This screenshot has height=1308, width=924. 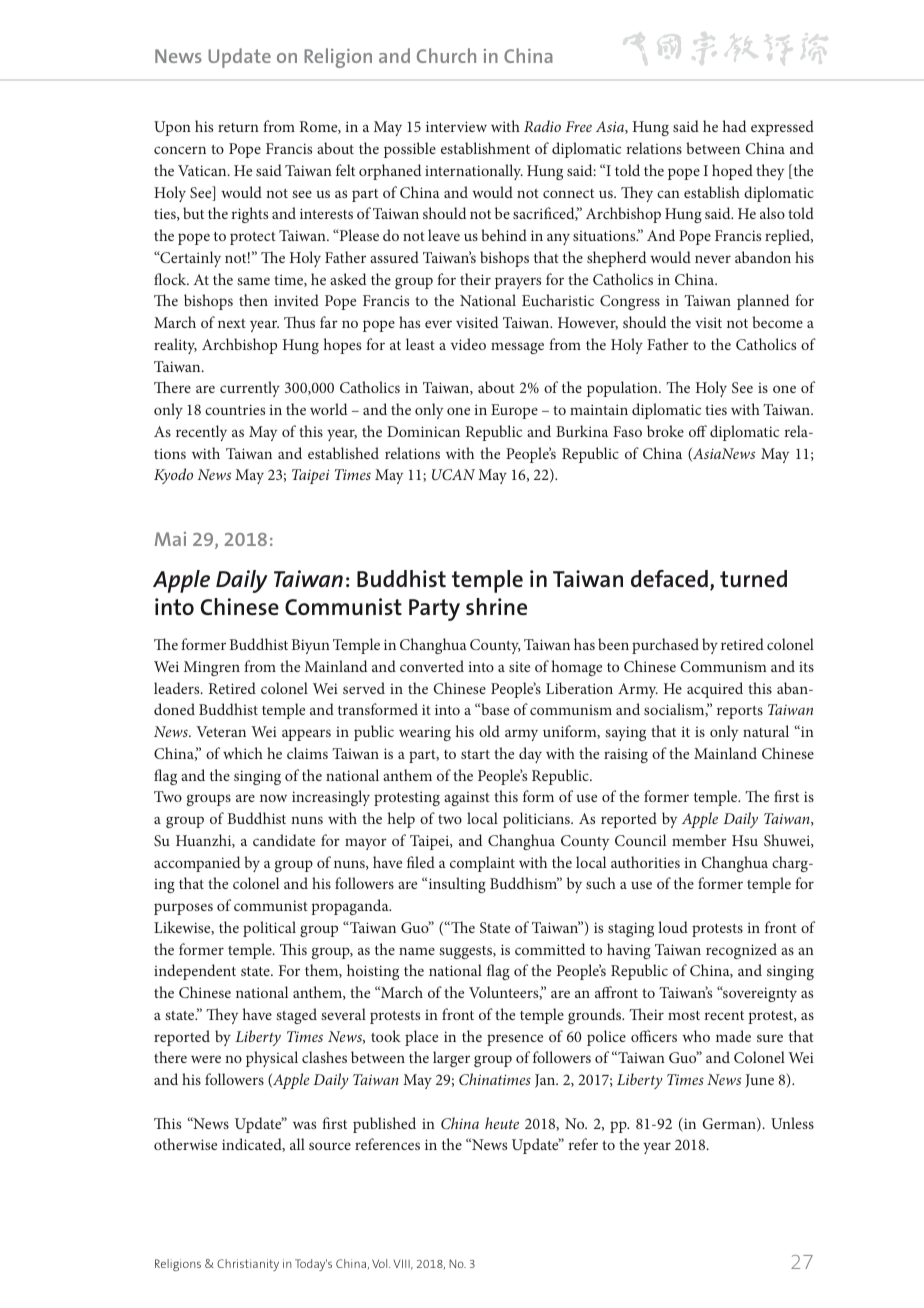 I want to click on Christianity, so click(x=248, y=1265).
